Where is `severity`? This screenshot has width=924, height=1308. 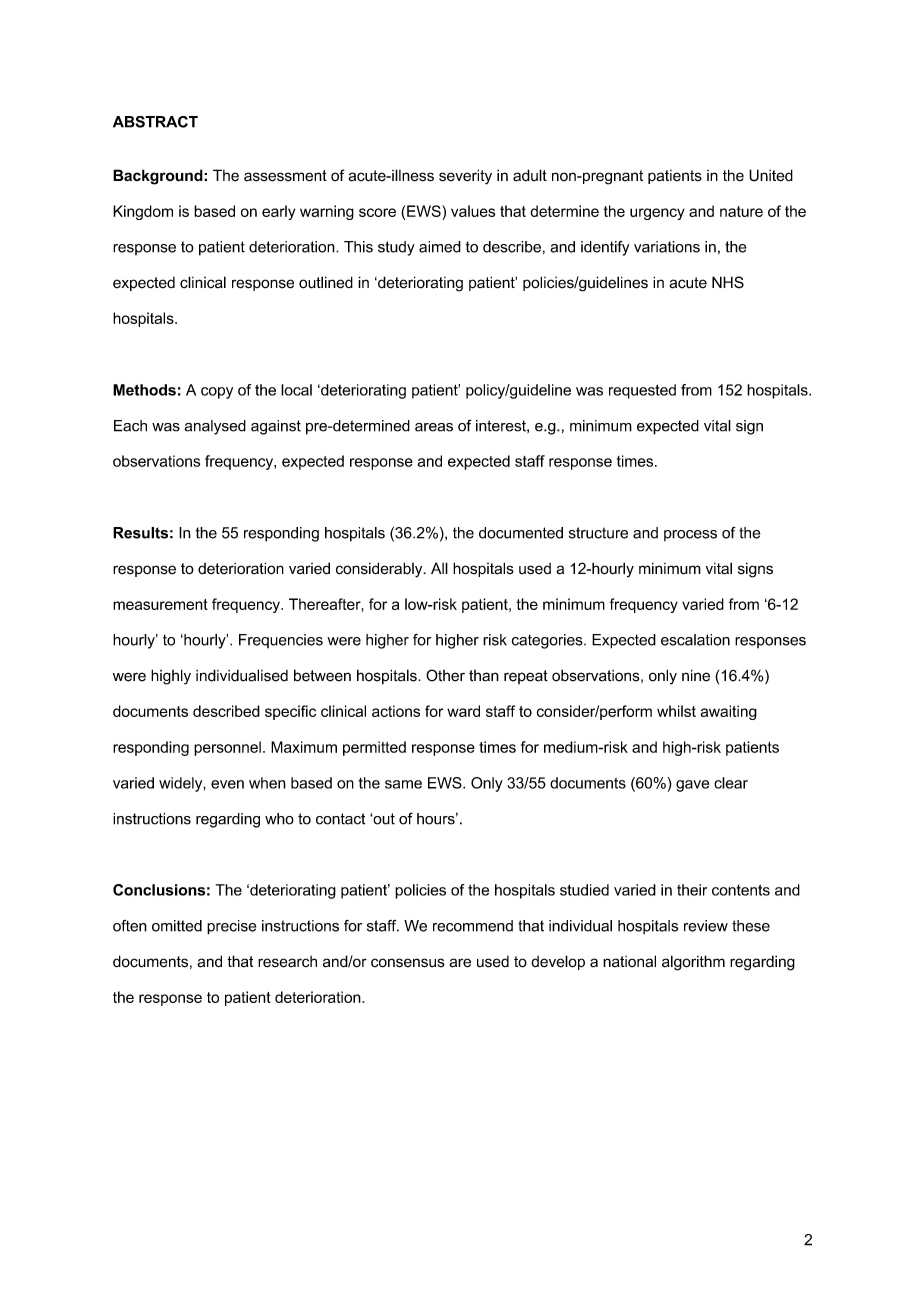 severity is located at coordinates (465, 177).
